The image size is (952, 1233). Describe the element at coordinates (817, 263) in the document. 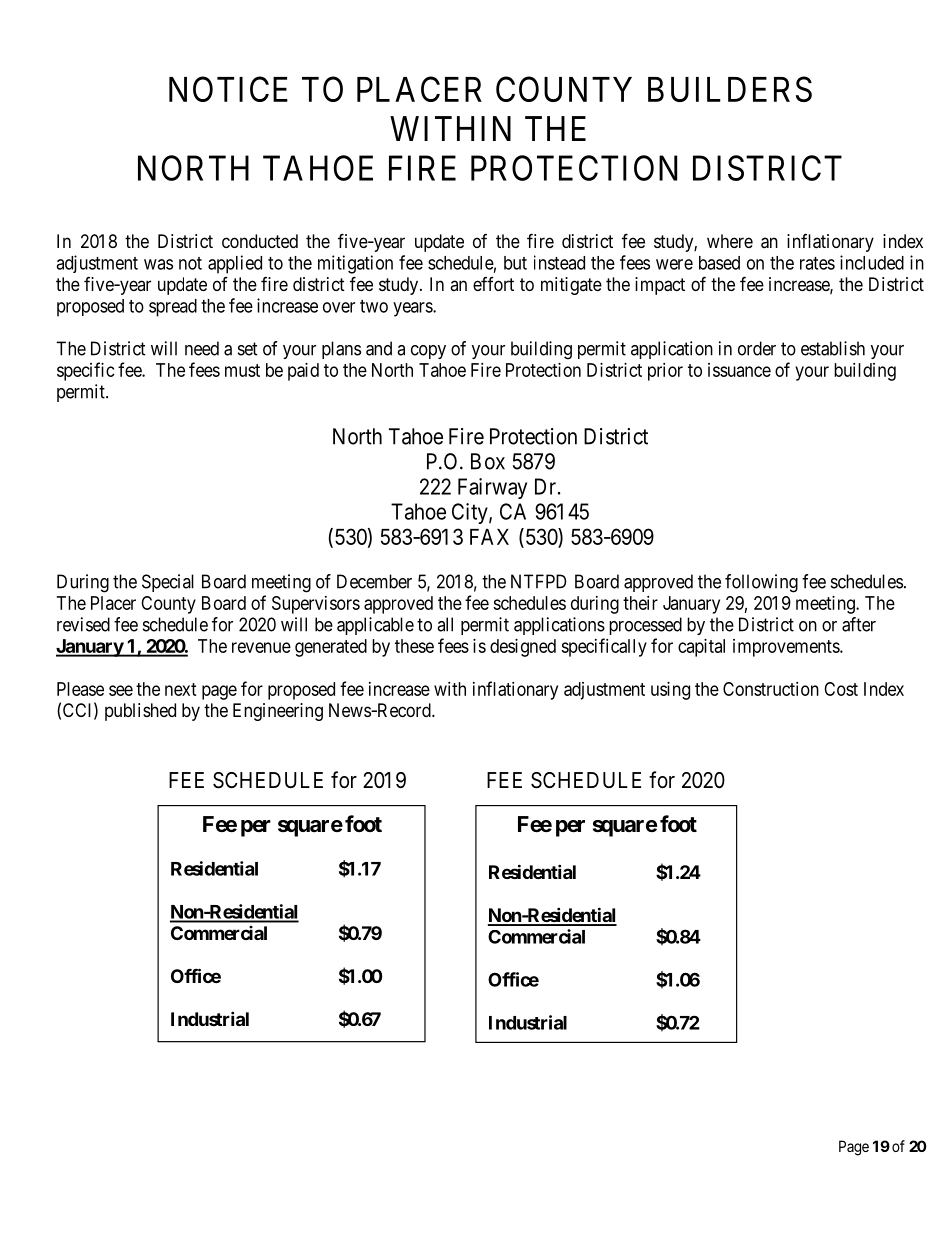

I see `rates` at that location.
